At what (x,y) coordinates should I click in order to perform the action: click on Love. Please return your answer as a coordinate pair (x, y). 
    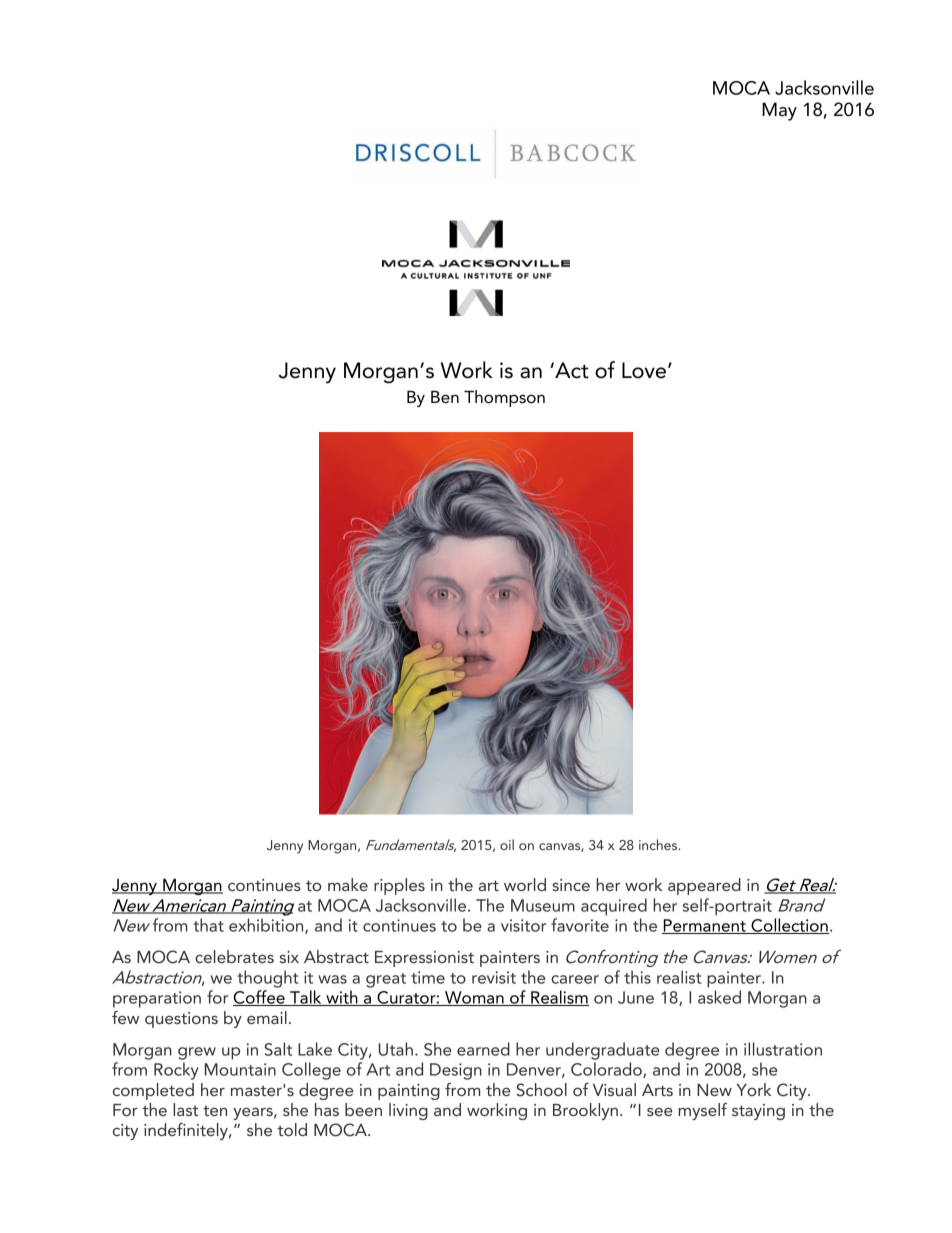
    Looking at the image, I should click on (644, 370).
